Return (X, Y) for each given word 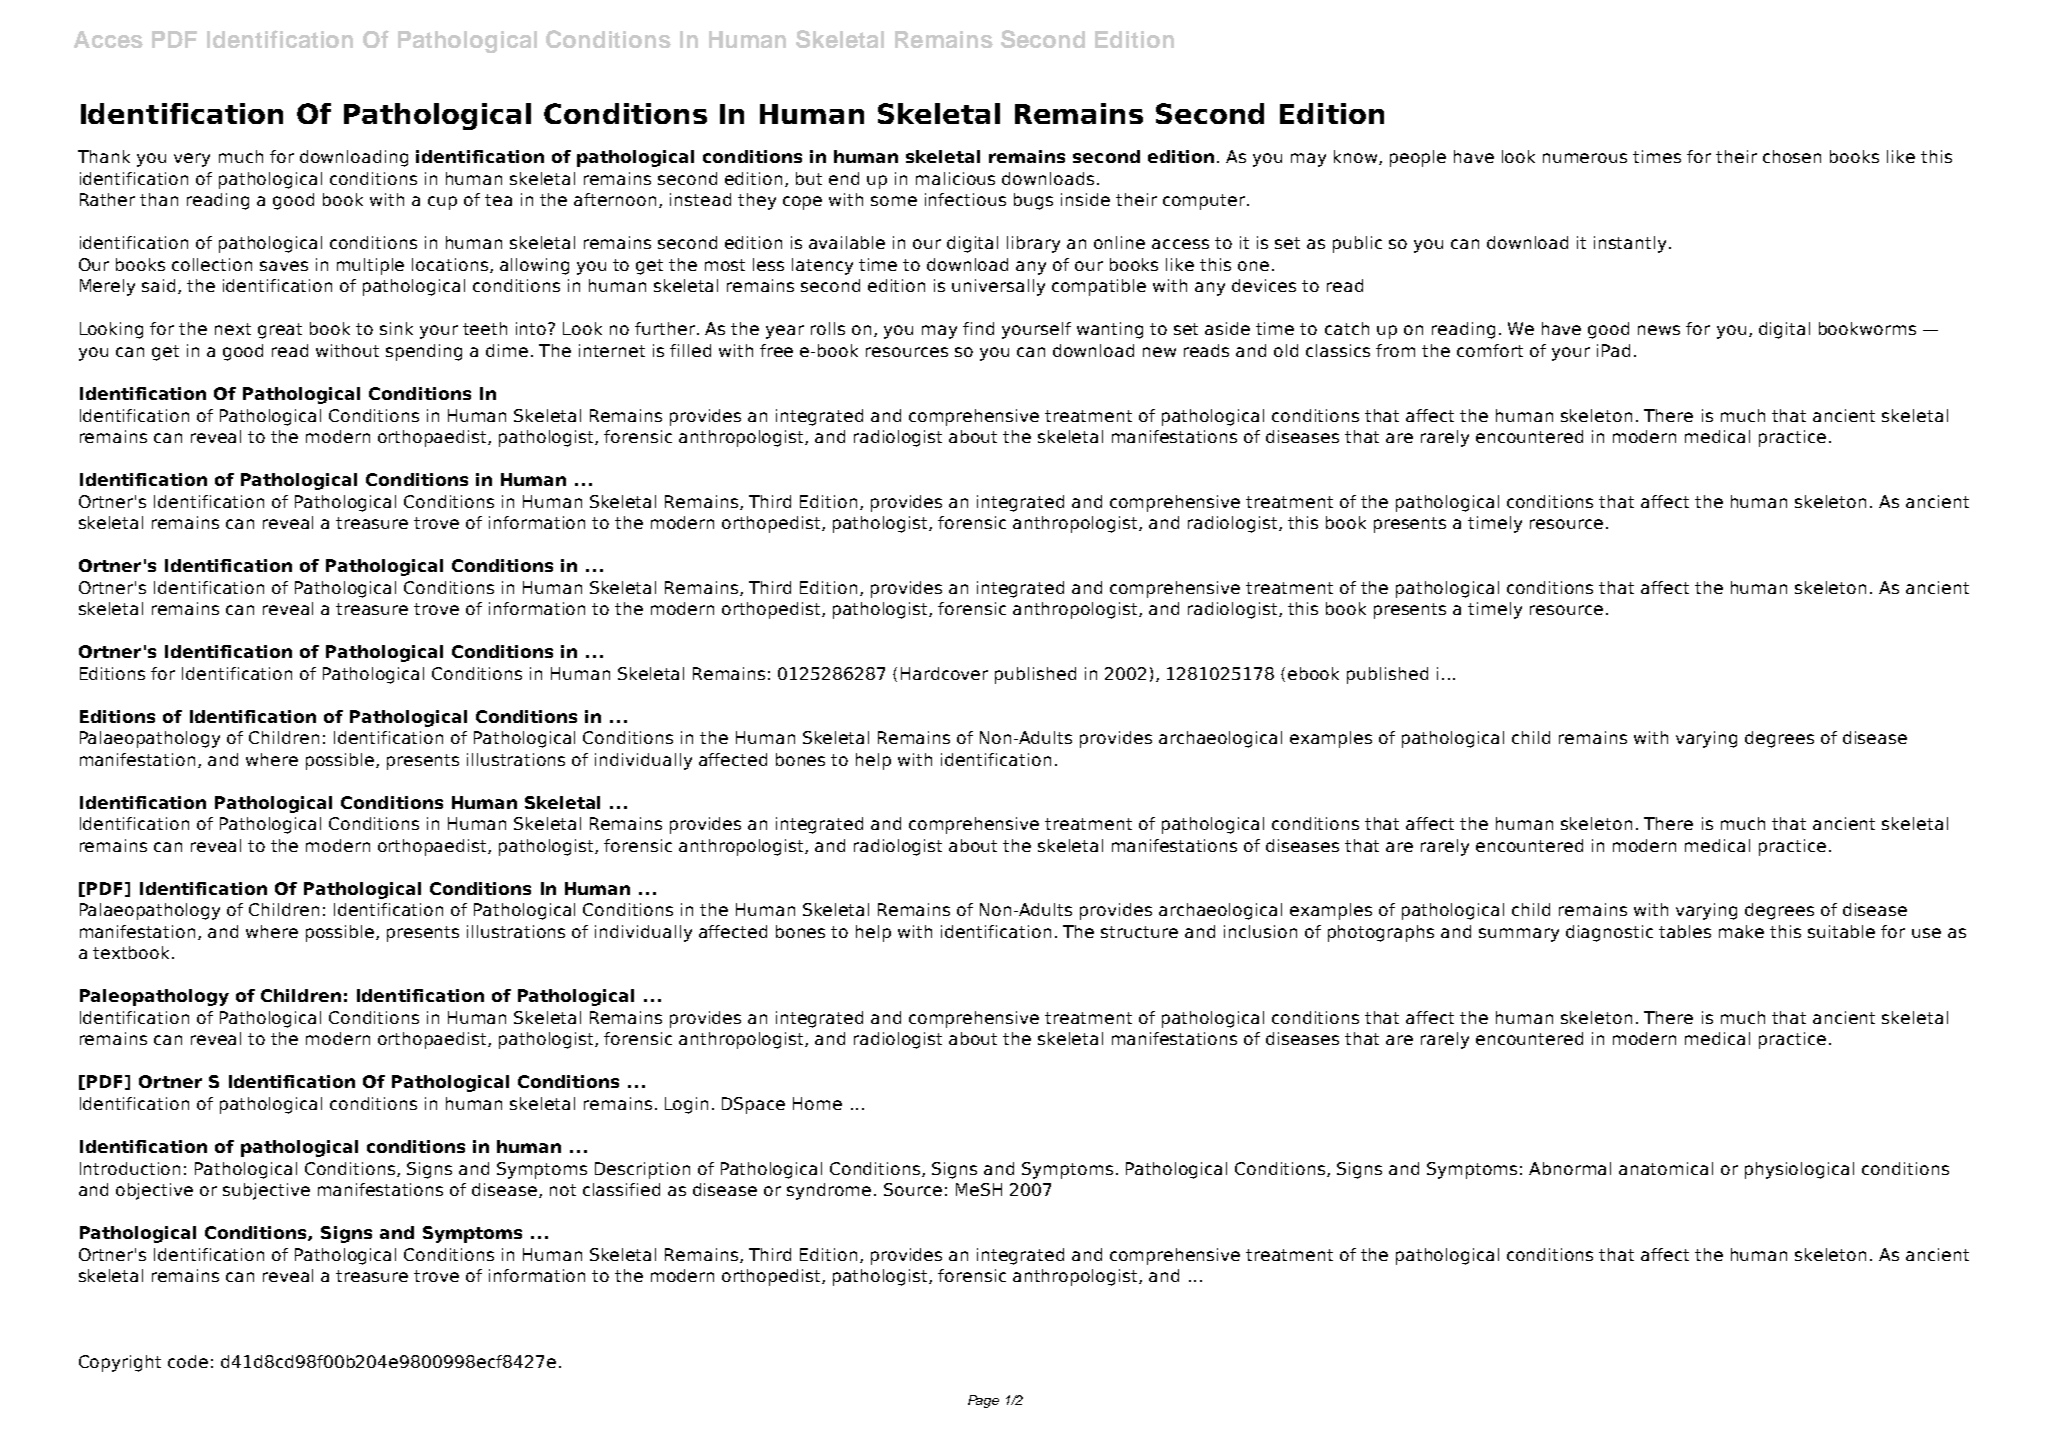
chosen (1792, 156)
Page (983, 1401)
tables (1685, 931)
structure (1139, 932)
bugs (1033, 201)
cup (442, 203)
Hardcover (944, 673)
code (188, 1361)
